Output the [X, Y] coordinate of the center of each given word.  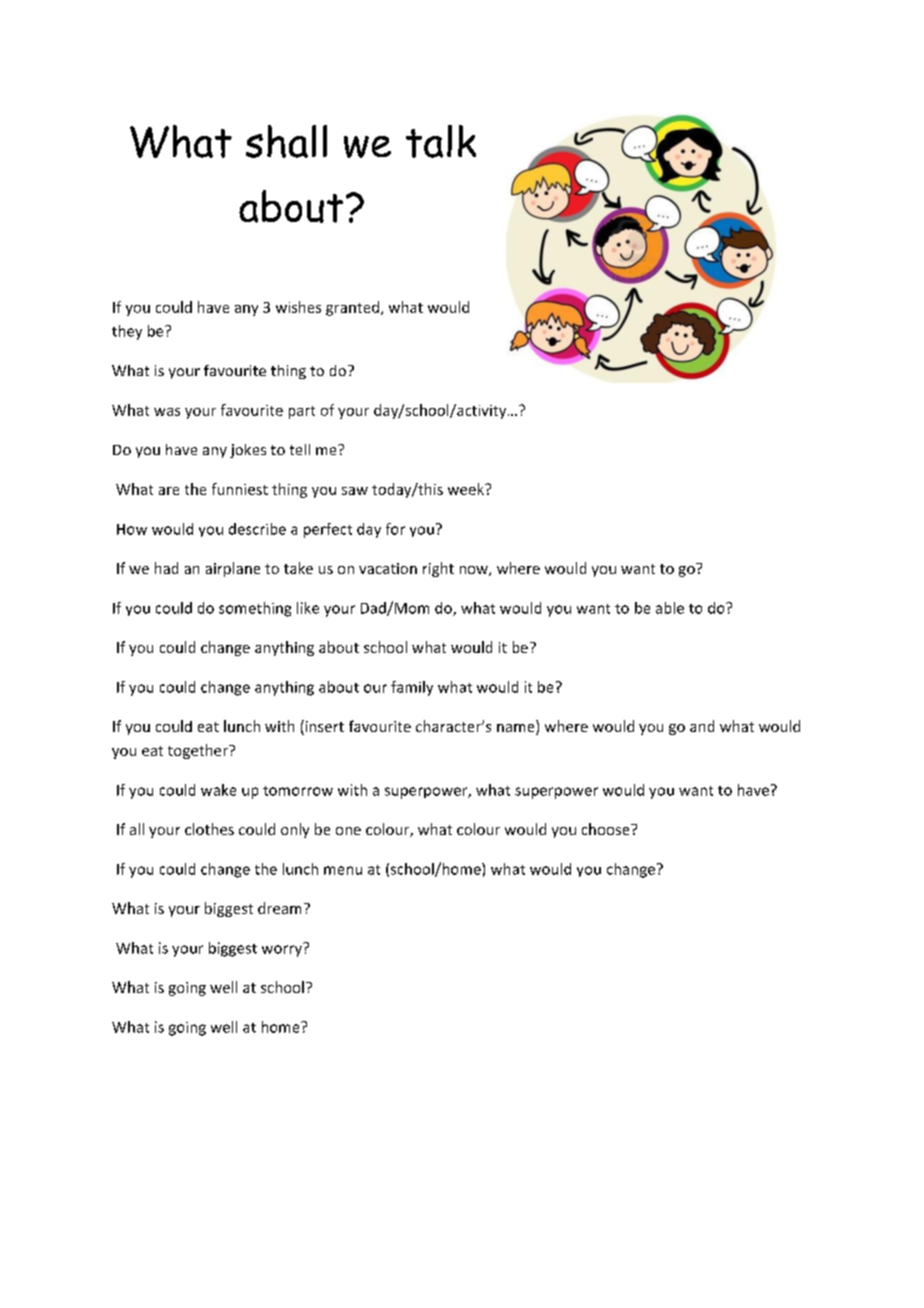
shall [286, 141]
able [670, 608]
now [475, 571]
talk [441, 141]
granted [352, 308]
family [412, 688]
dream [279, 908]
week [467, 489]
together [199, 751]
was [167, 412]
